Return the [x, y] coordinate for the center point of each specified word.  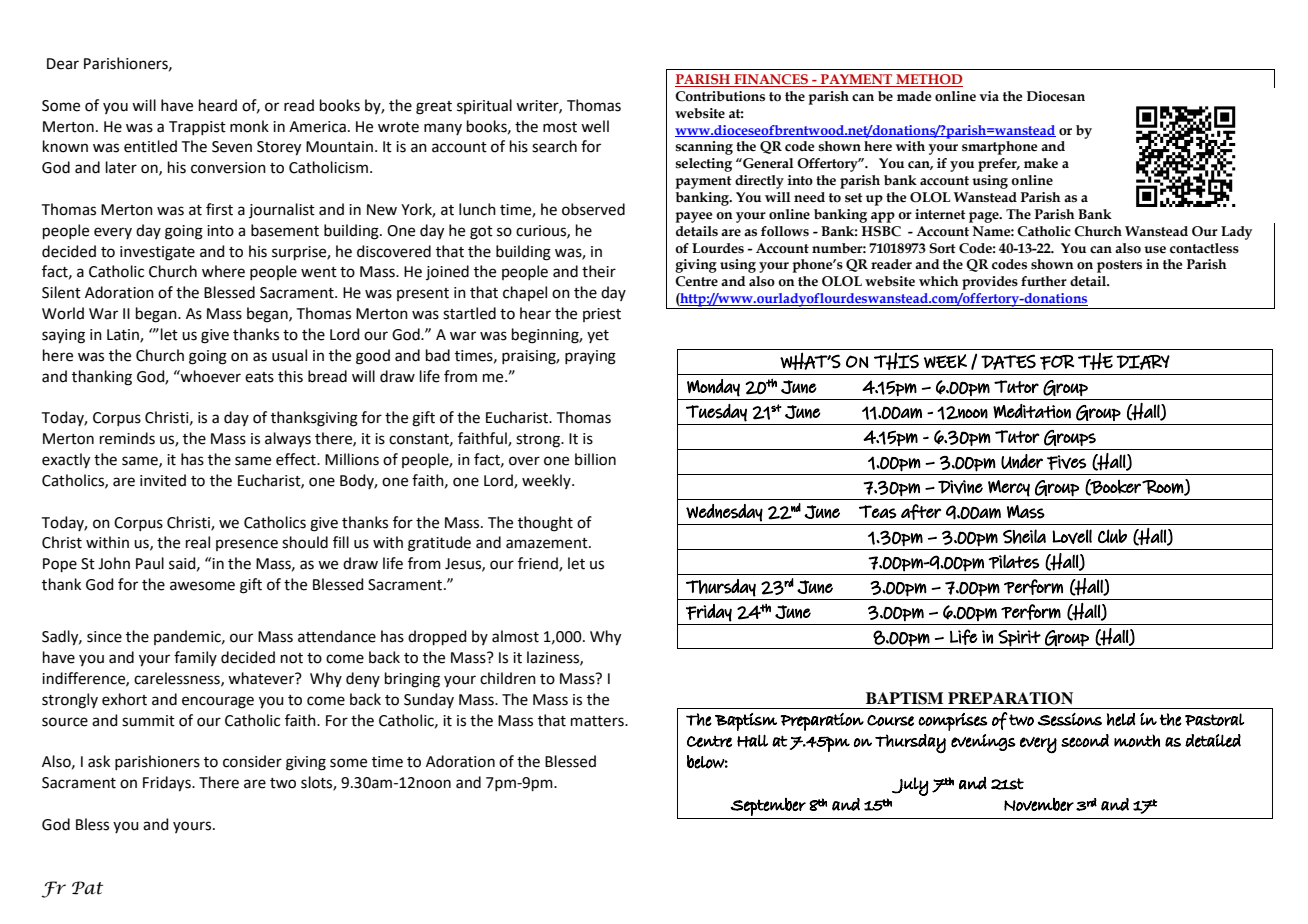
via [989, 96]
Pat [87, 888]
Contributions [720, 96]
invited [163, 480]
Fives [1066, 462]
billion [595, 459]
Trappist [197, 128]
